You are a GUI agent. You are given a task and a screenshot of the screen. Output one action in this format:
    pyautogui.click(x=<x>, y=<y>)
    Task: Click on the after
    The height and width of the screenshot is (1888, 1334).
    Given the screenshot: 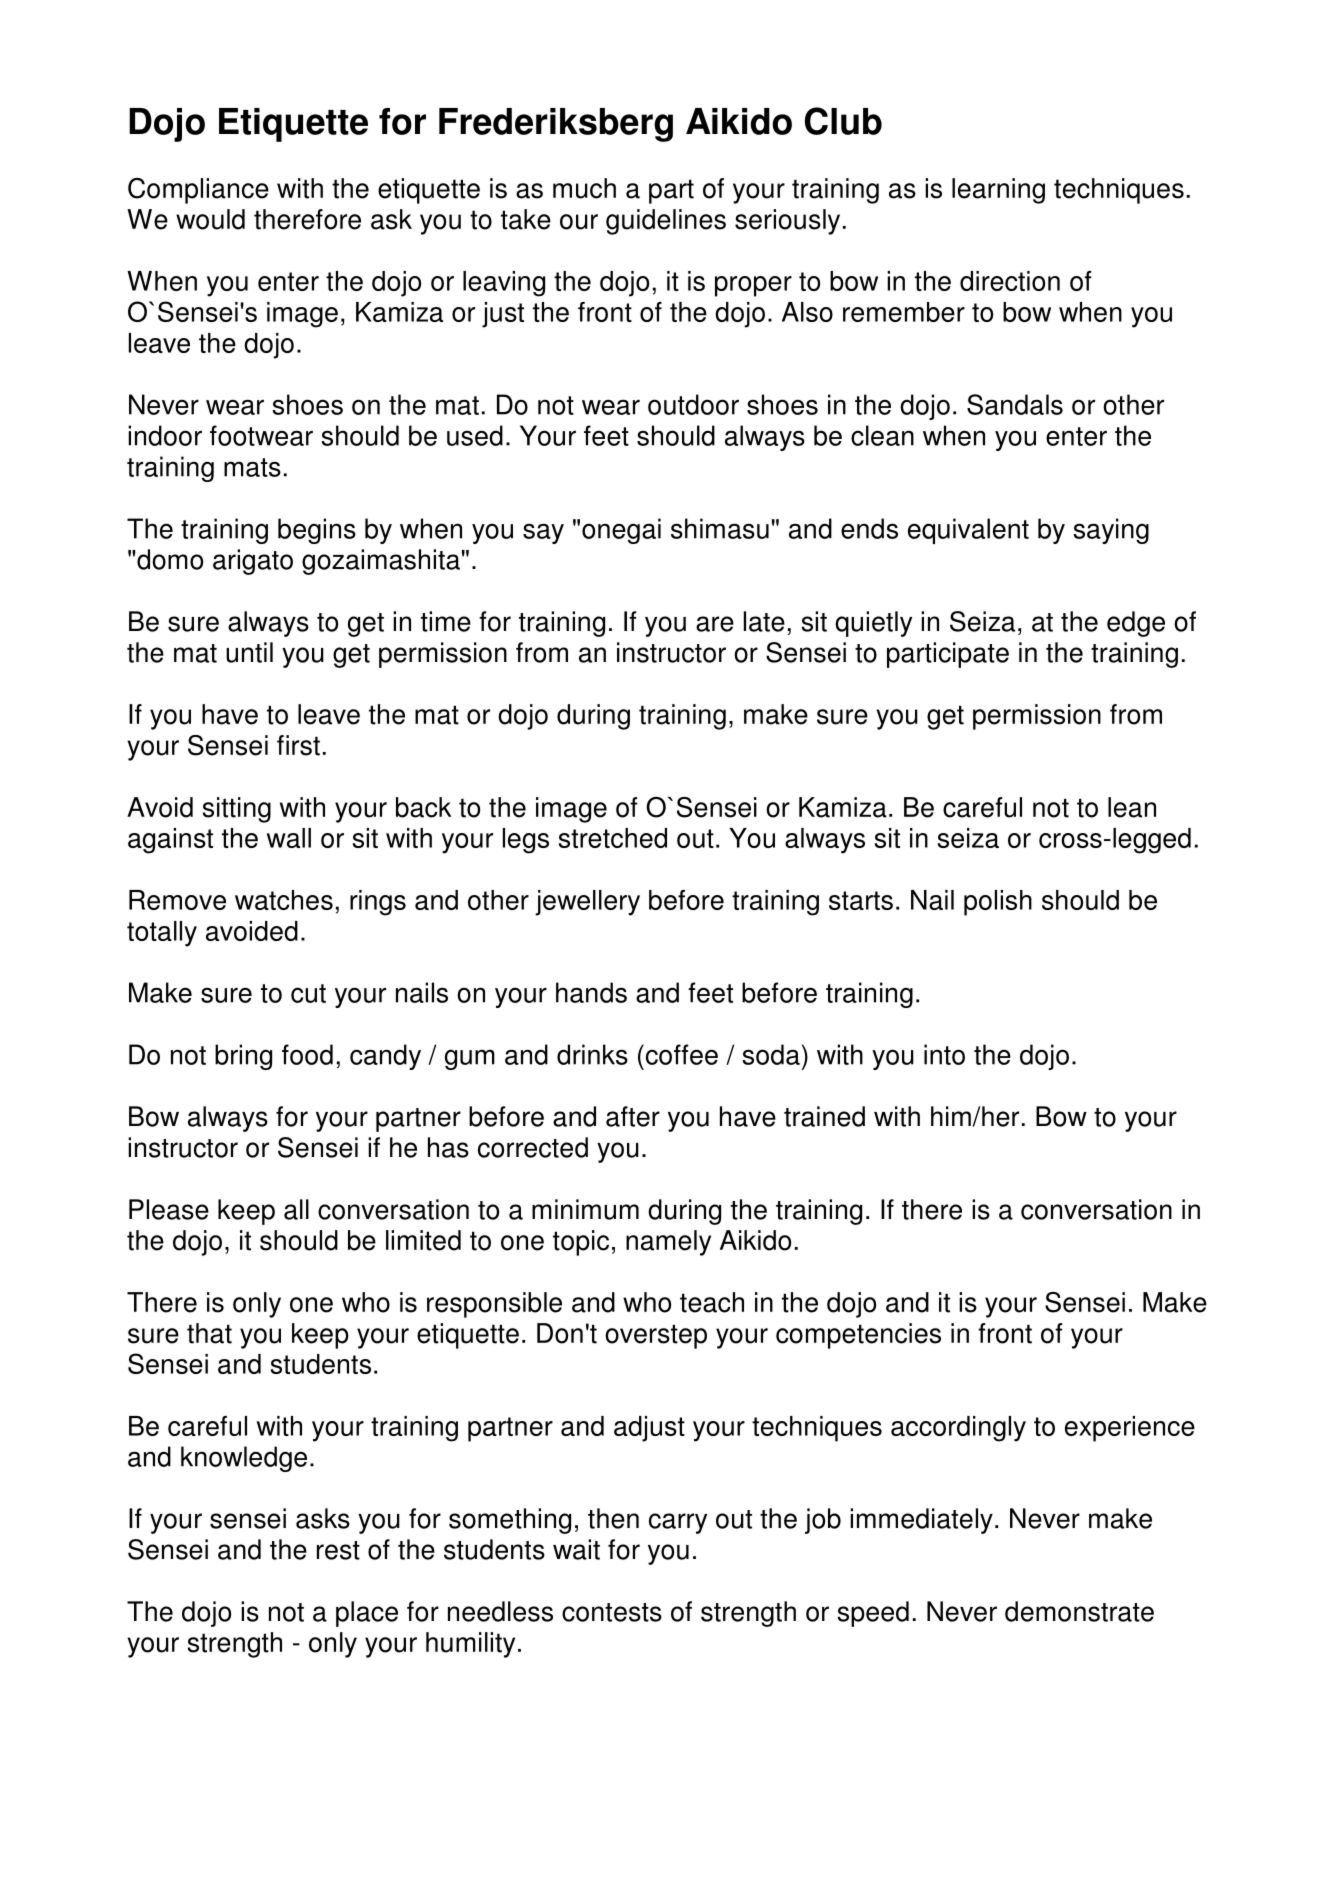 What is the action you would take?
    pyautogui.click(x=633, y=1116)
